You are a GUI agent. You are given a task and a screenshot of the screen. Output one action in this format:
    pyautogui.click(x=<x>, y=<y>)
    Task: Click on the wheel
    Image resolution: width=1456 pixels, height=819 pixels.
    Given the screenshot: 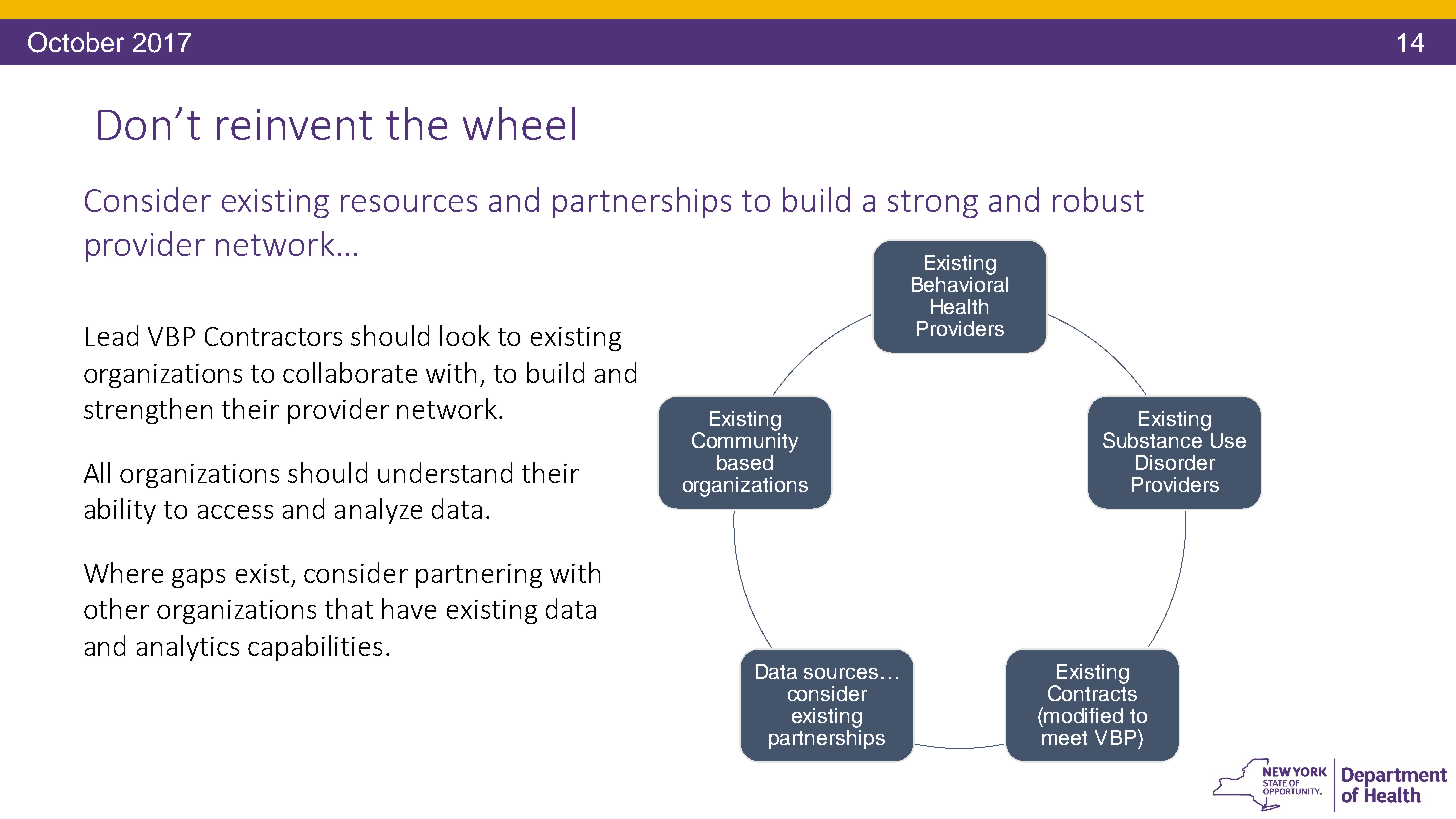 What is the action you would take?
    pyautogui.click(x=519, y=123)
